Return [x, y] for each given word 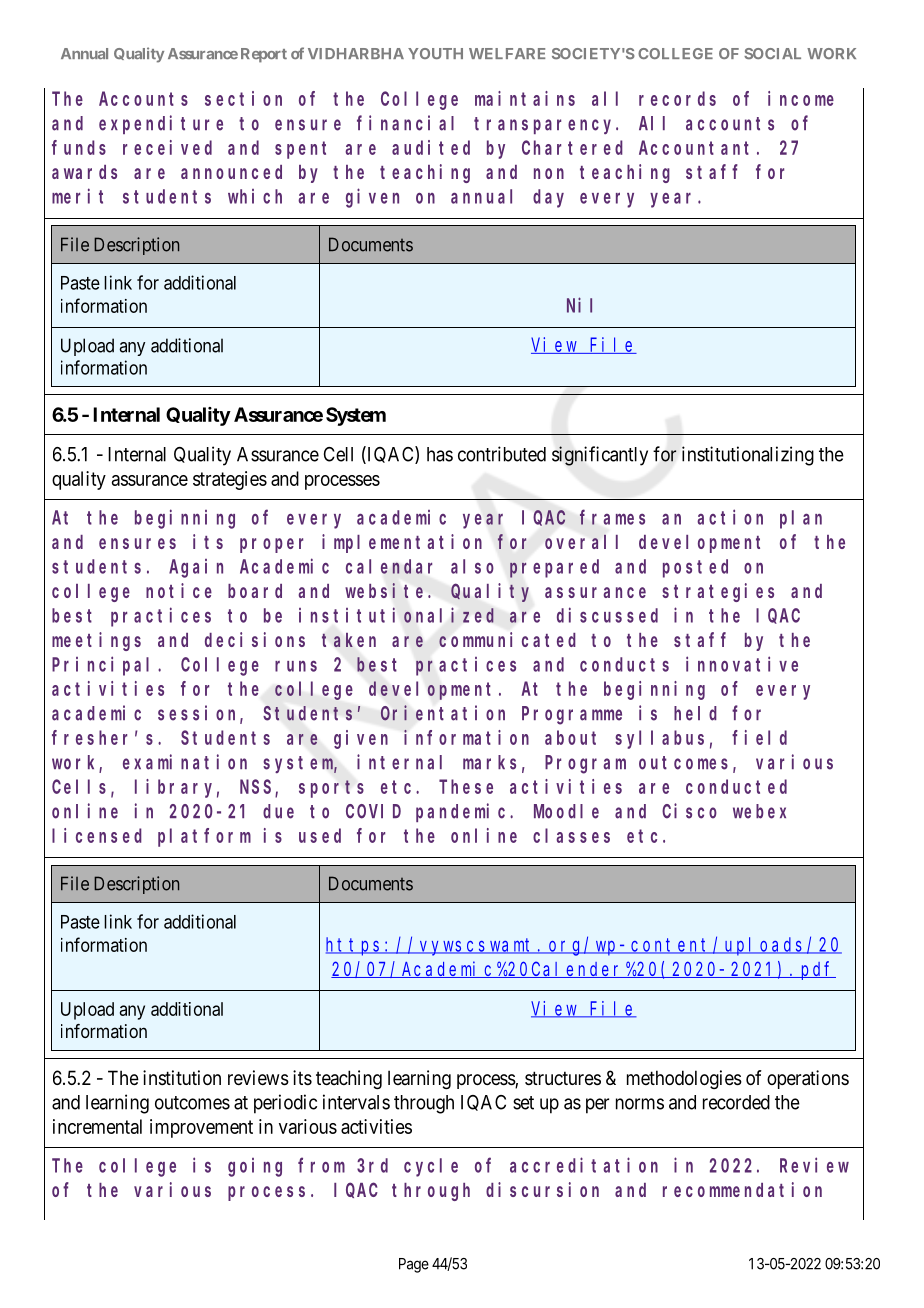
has [440, 454]
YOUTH [435, 53]
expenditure [161, 124]
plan [801, 519]
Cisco [689, 811]
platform [204, 837]
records [677, 98]
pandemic [463, 812]
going [255, 1167]
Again [196, 568]
